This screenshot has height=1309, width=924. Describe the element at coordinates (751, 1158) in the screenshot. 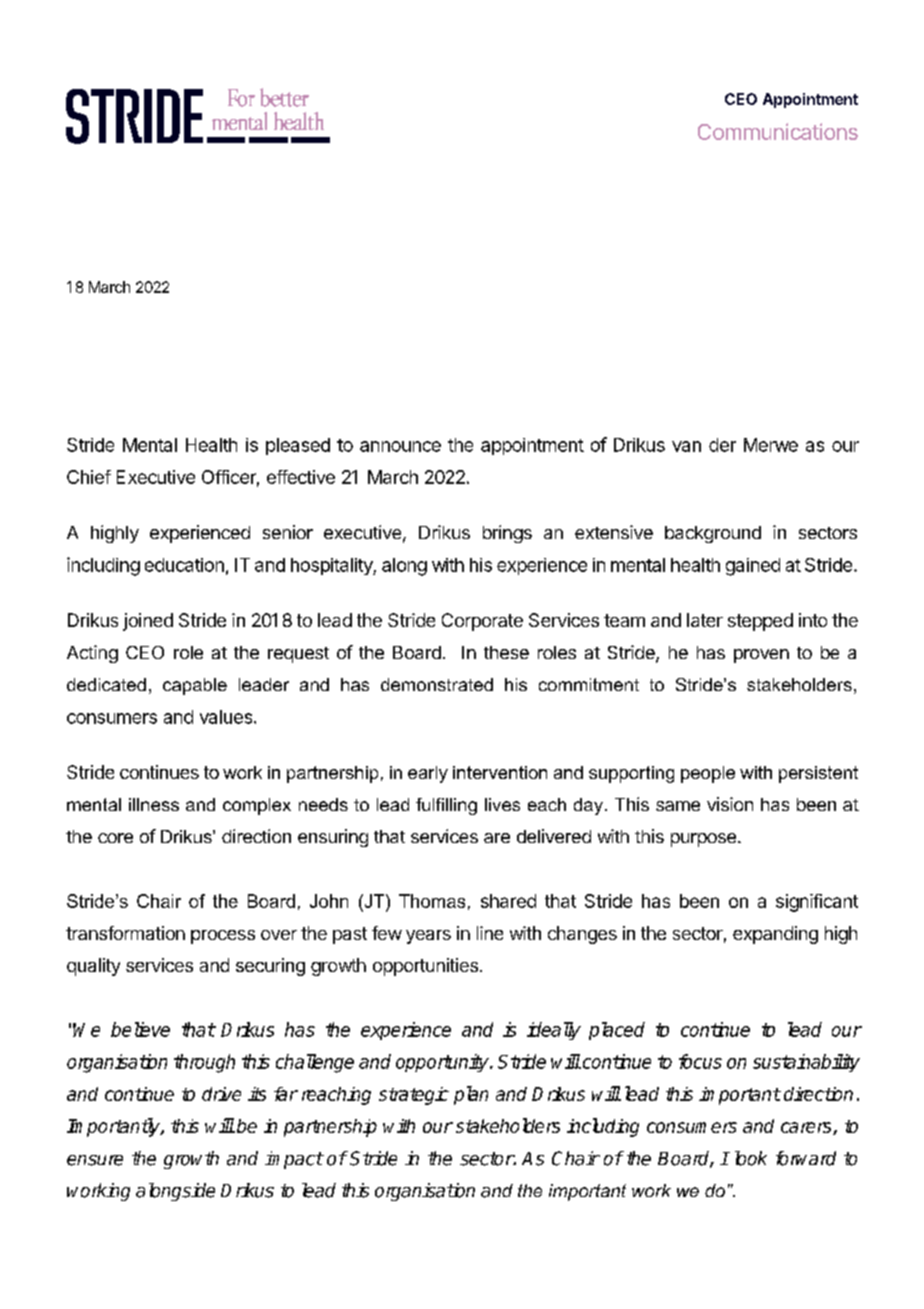

I see `look` at that location.
